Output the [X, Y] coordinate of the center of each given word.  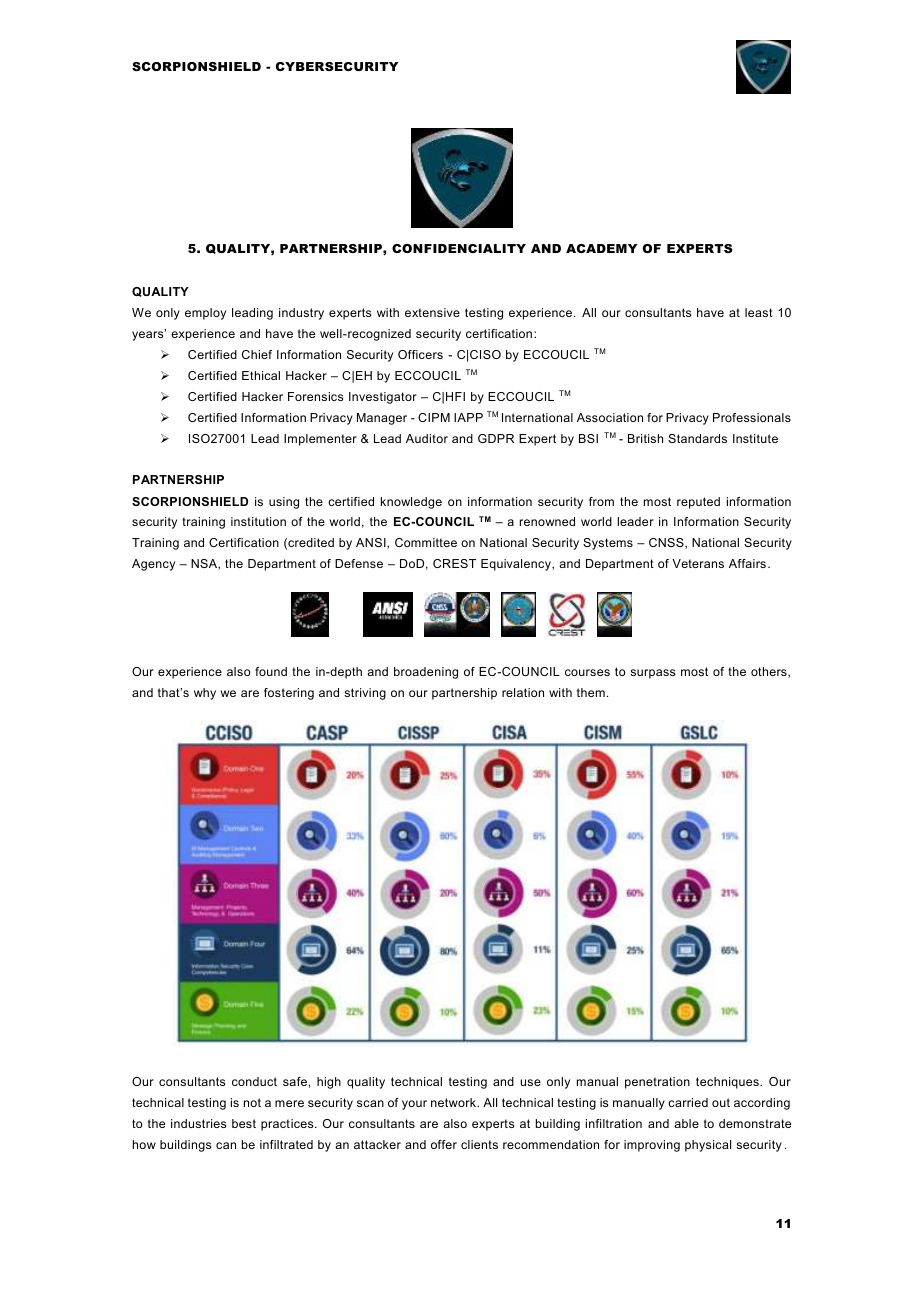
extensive [432, 312]
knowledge [411, 503]
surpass [652, 674]
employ [205, 314]
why [205, 694]
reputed [698, 503]
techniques [728, 1083]
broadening [426, 673]
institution [258, 521]
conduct [254, 1081]
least [759, 312]
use [530, 1082]
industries [198, 1123]
